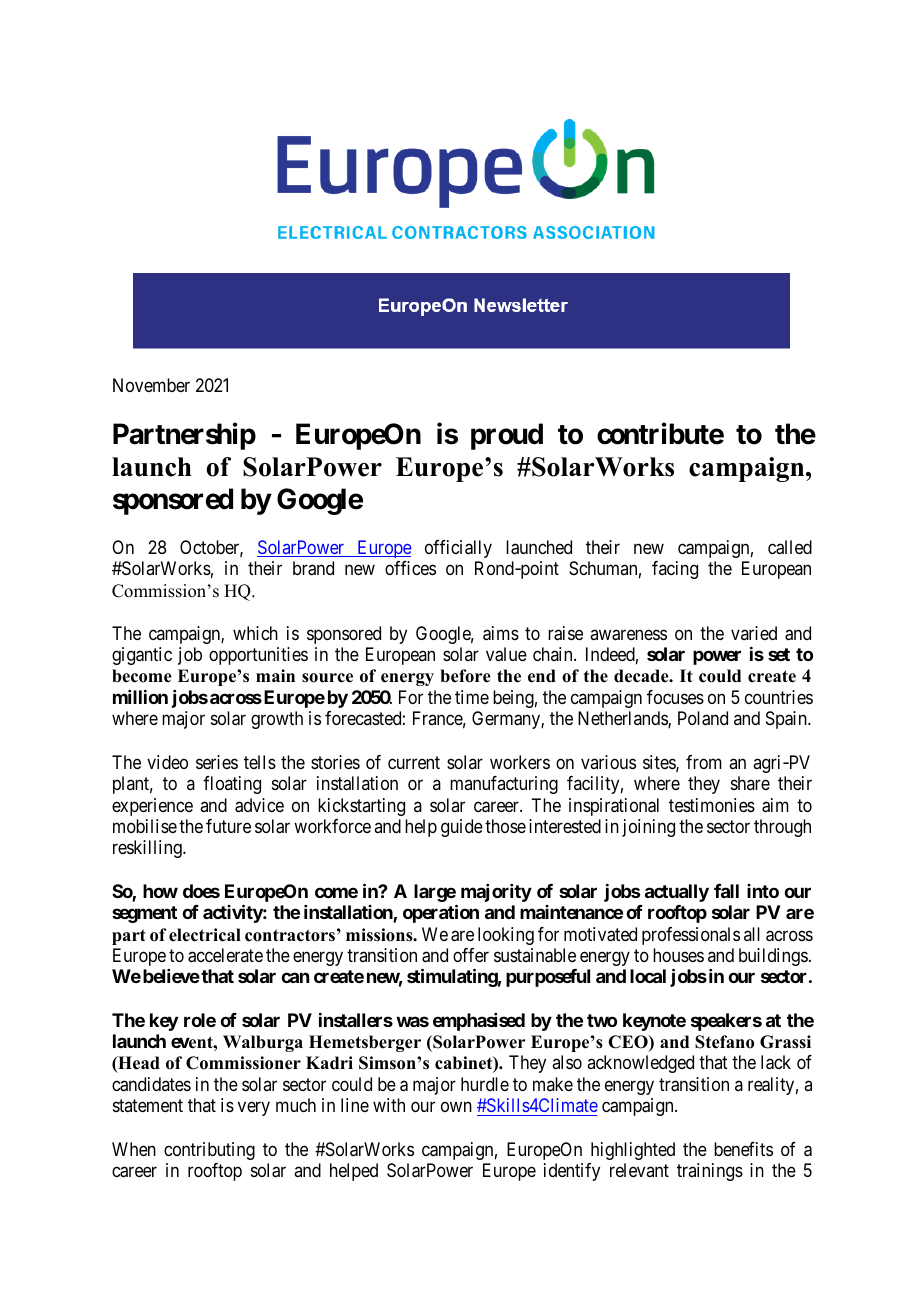  What do you see at coordinates (255, 633) in the image?
I see `which` at bounding box center [255, 633].
